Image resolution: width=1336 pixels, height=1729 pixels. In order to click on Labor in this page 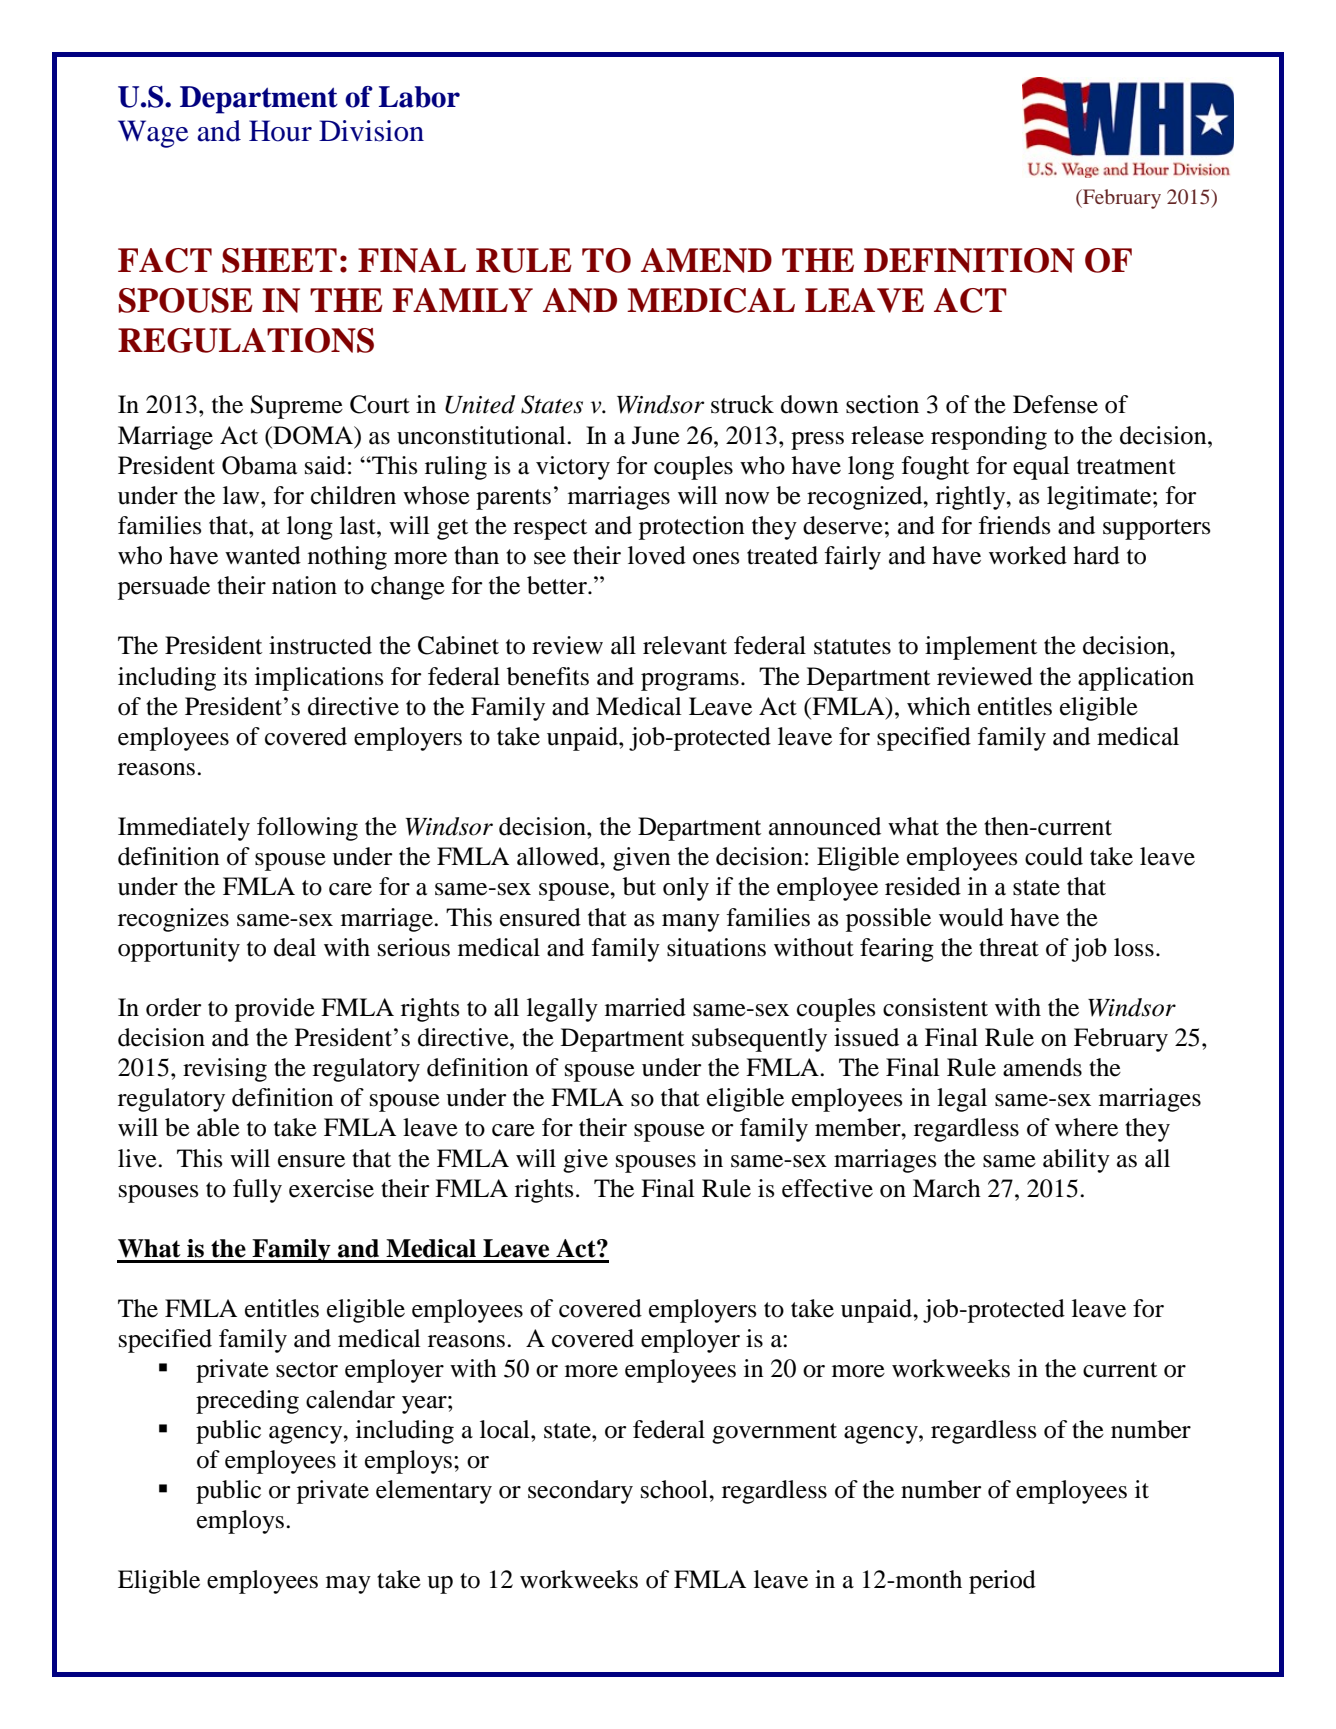, I will do `click(419, 97)`.
